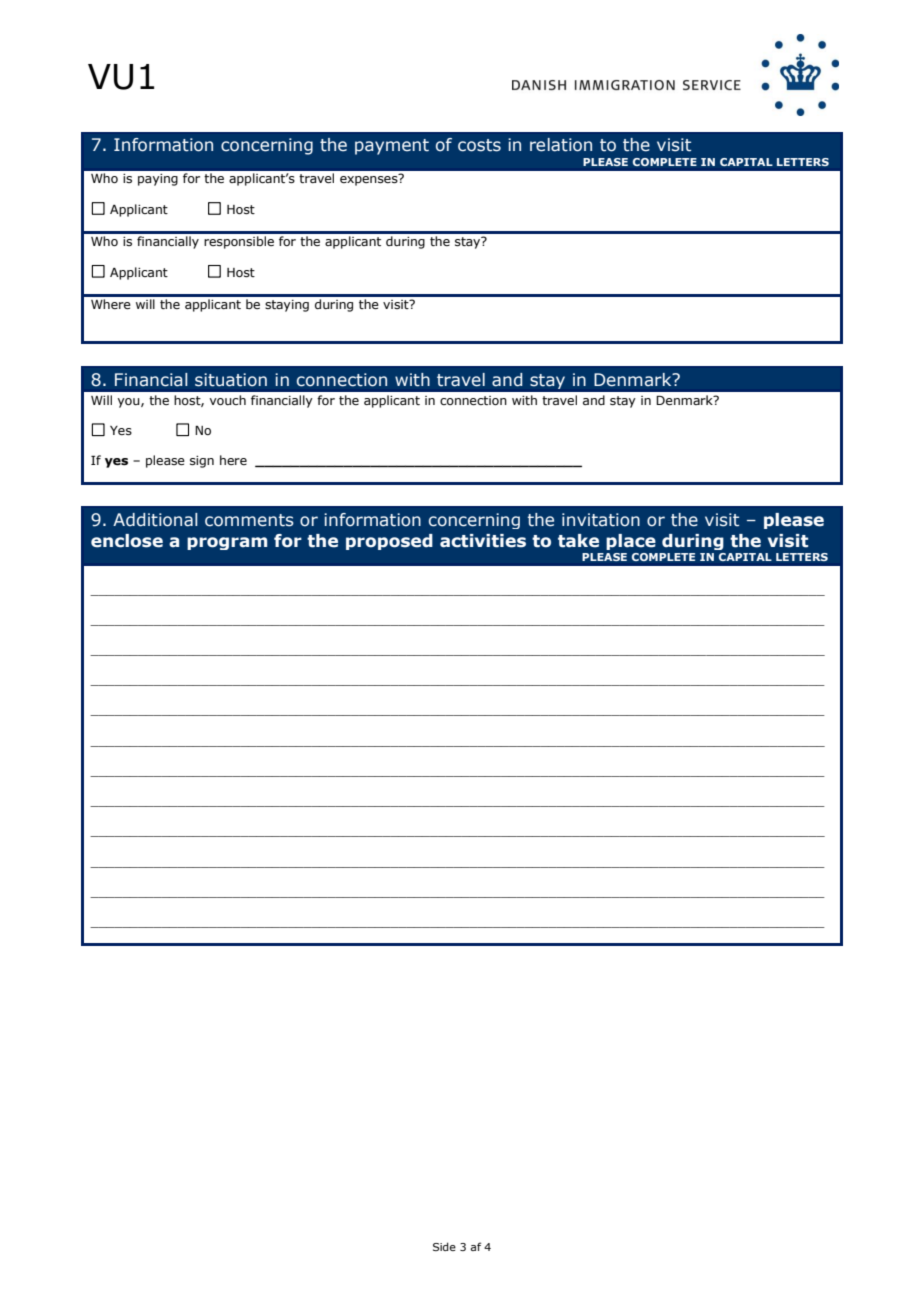 The height and width of the document is (1308, 924). I want to click on paying, so click(158, 180).
